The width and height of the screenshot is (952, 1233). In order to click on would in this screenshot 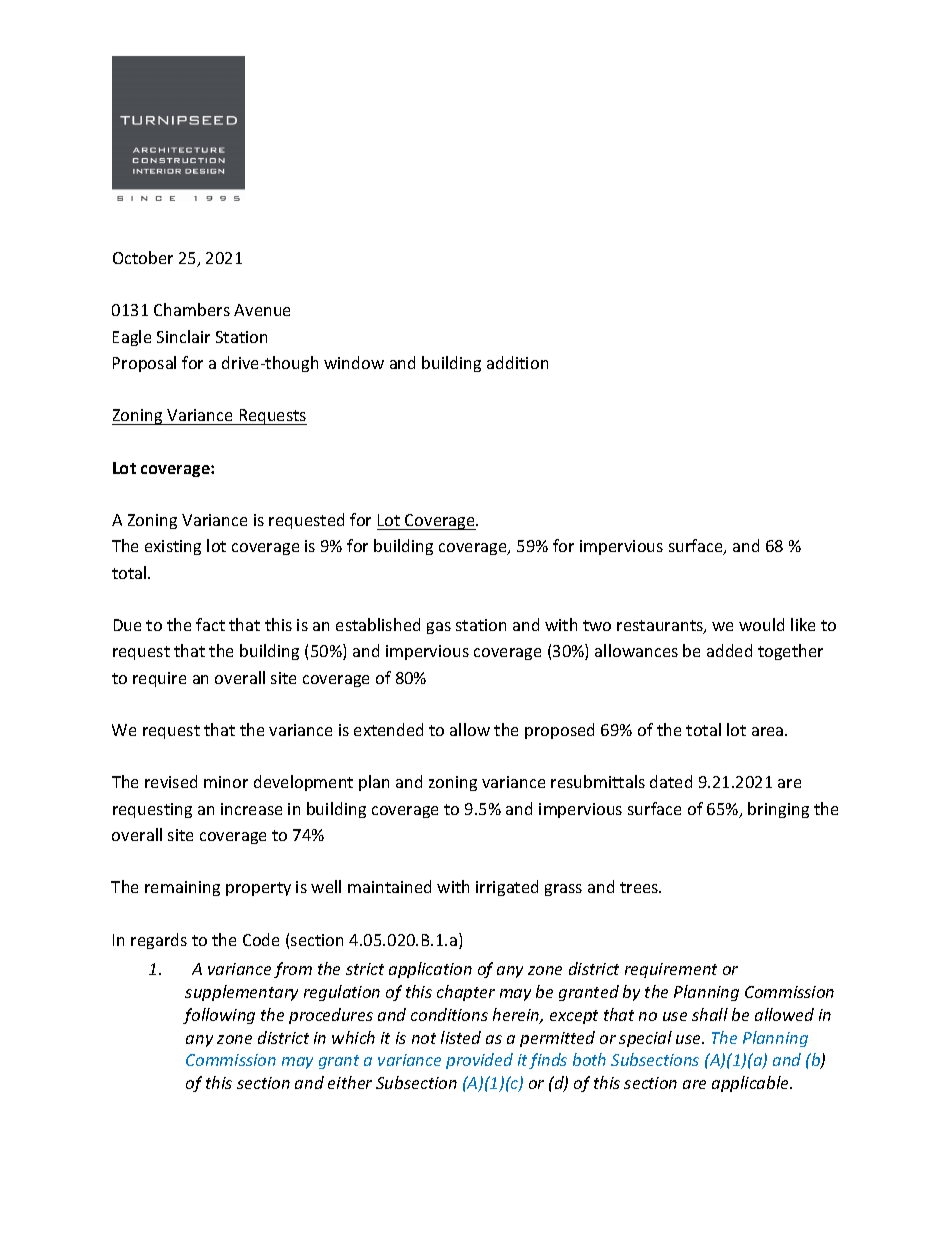, I will do `click(761, 624)`.
